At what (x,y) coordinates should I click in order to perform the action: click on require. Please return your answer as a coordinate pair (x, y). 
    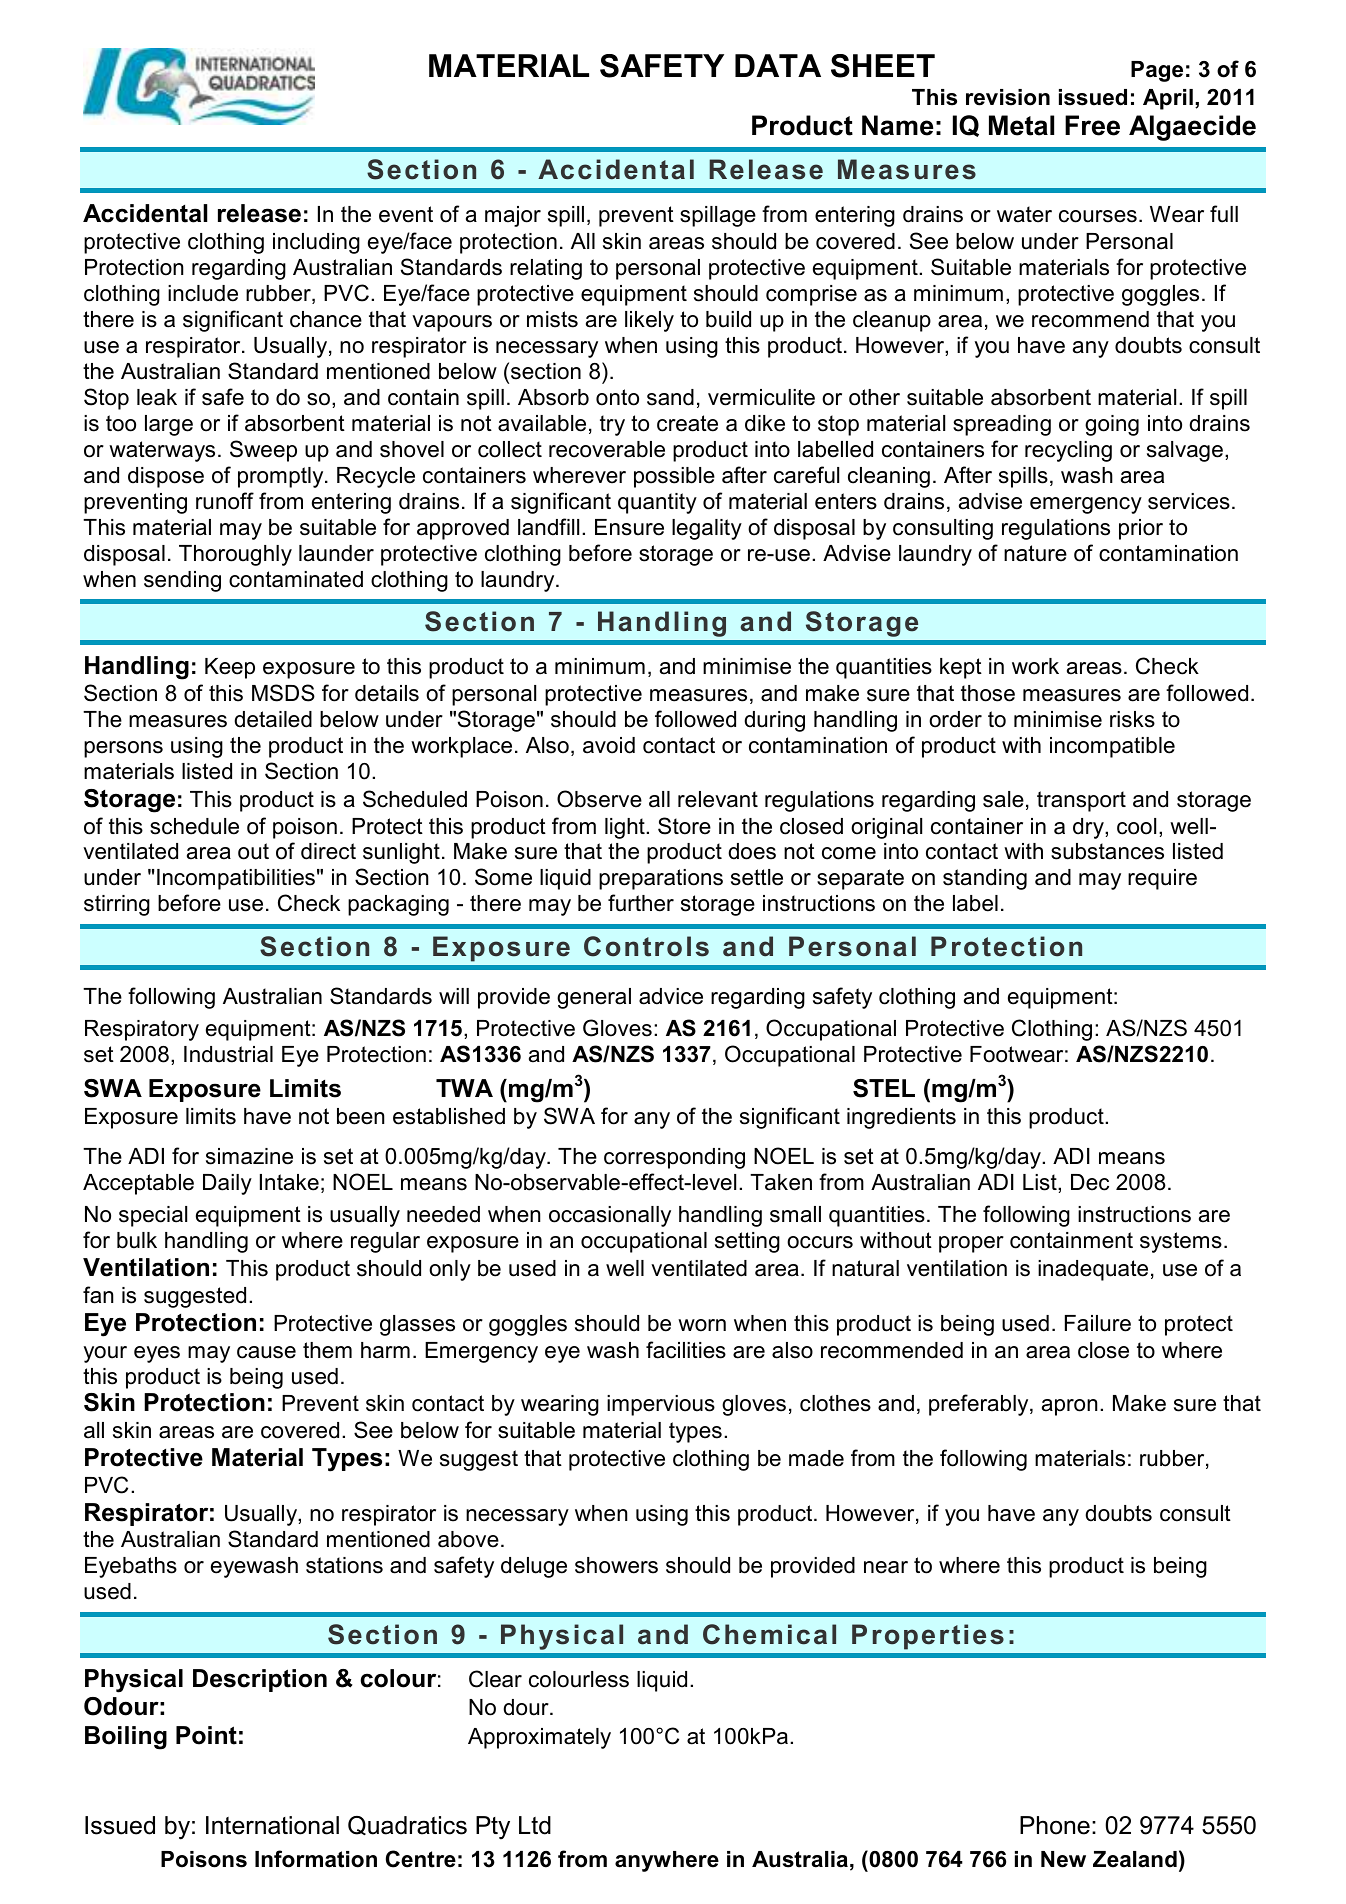
    Looking at the image, I should click on (1162, 879).
